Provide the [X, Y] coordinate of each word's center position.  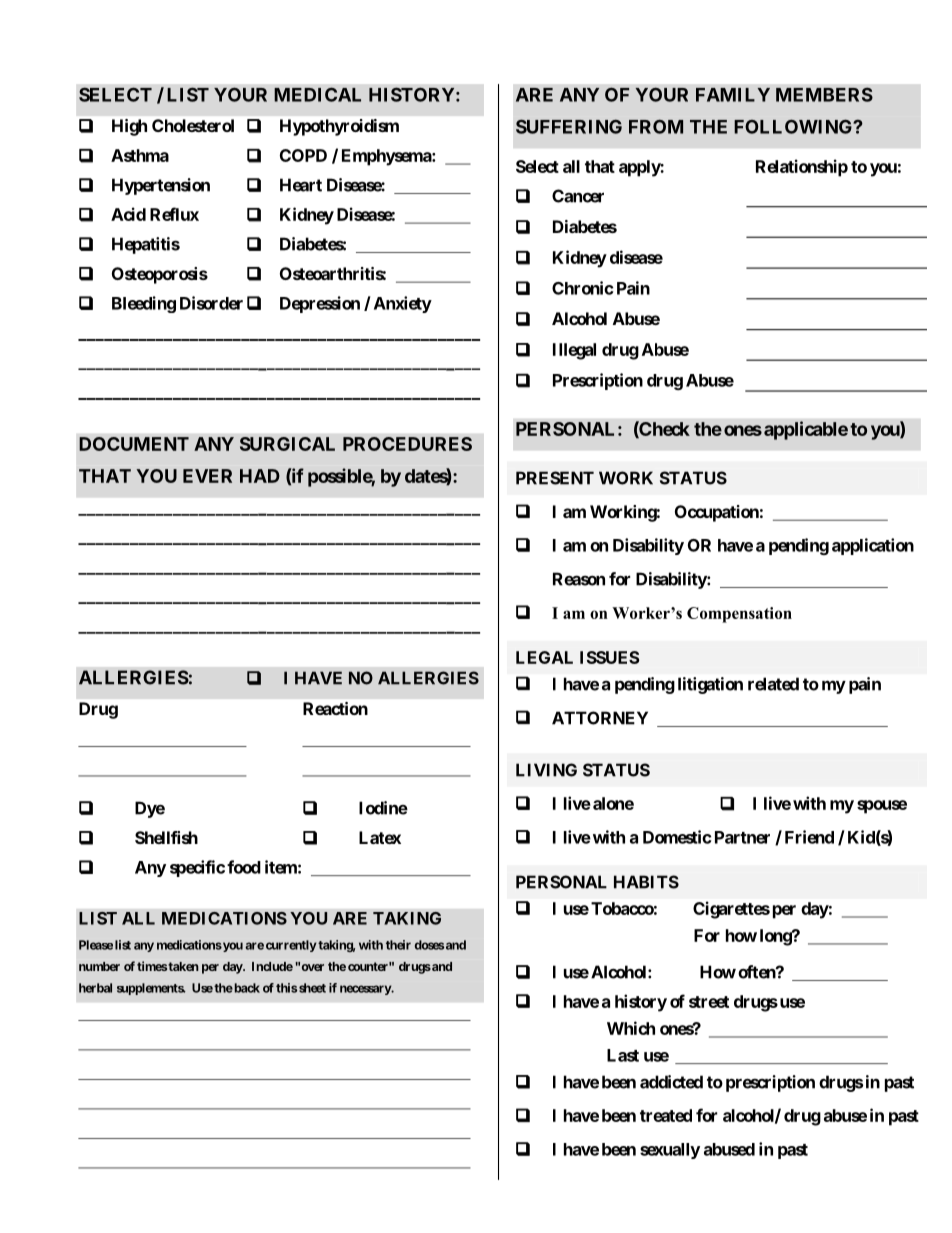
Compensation [739, 615]
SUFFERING [569, 126]
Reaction [335, 708]
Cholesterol [193, 125]
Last [623, 1055]
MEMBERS [824, 94]
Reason [579, 579]
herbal [95, 988]
